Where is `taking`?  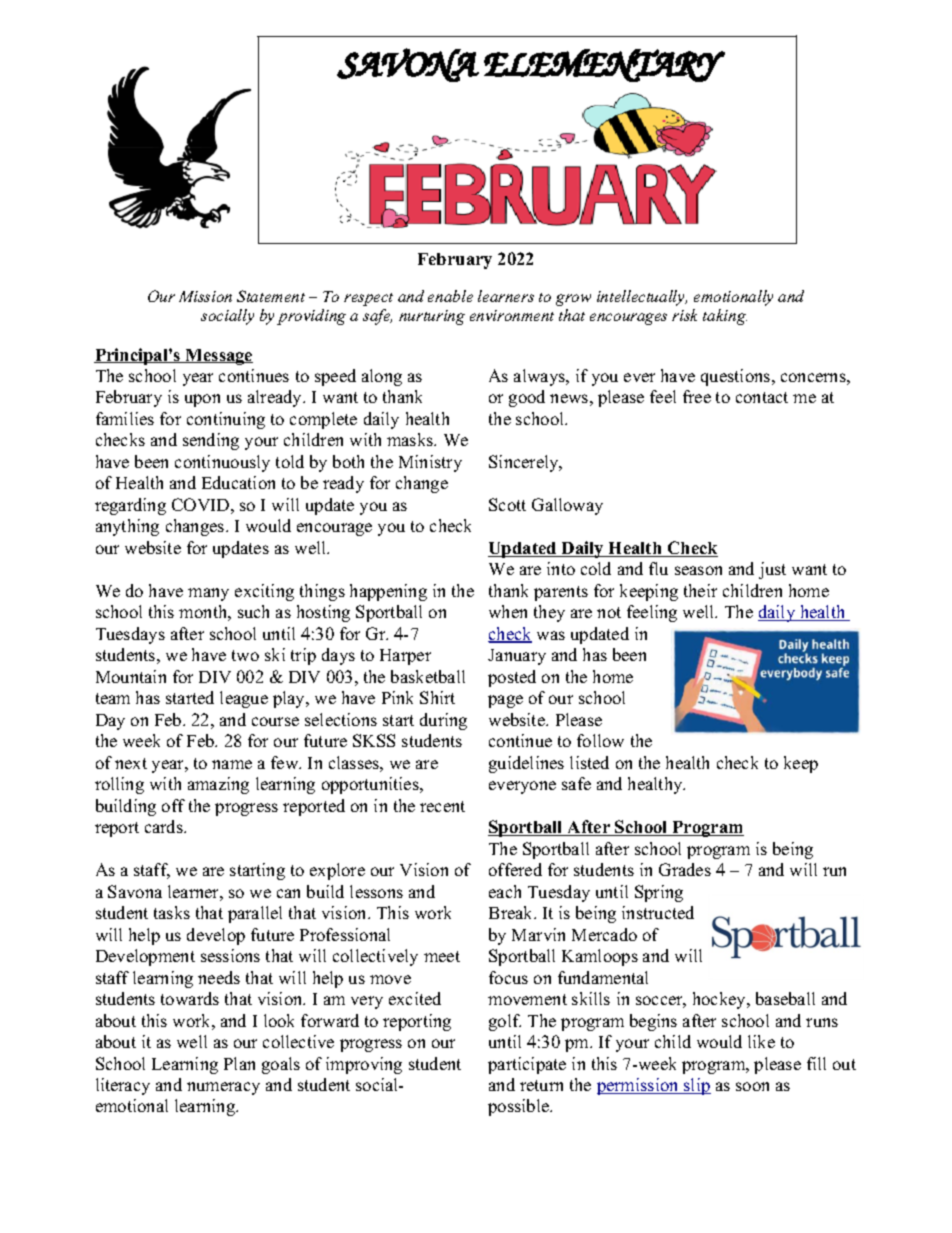
taking is located at coordinates (725, 317).
